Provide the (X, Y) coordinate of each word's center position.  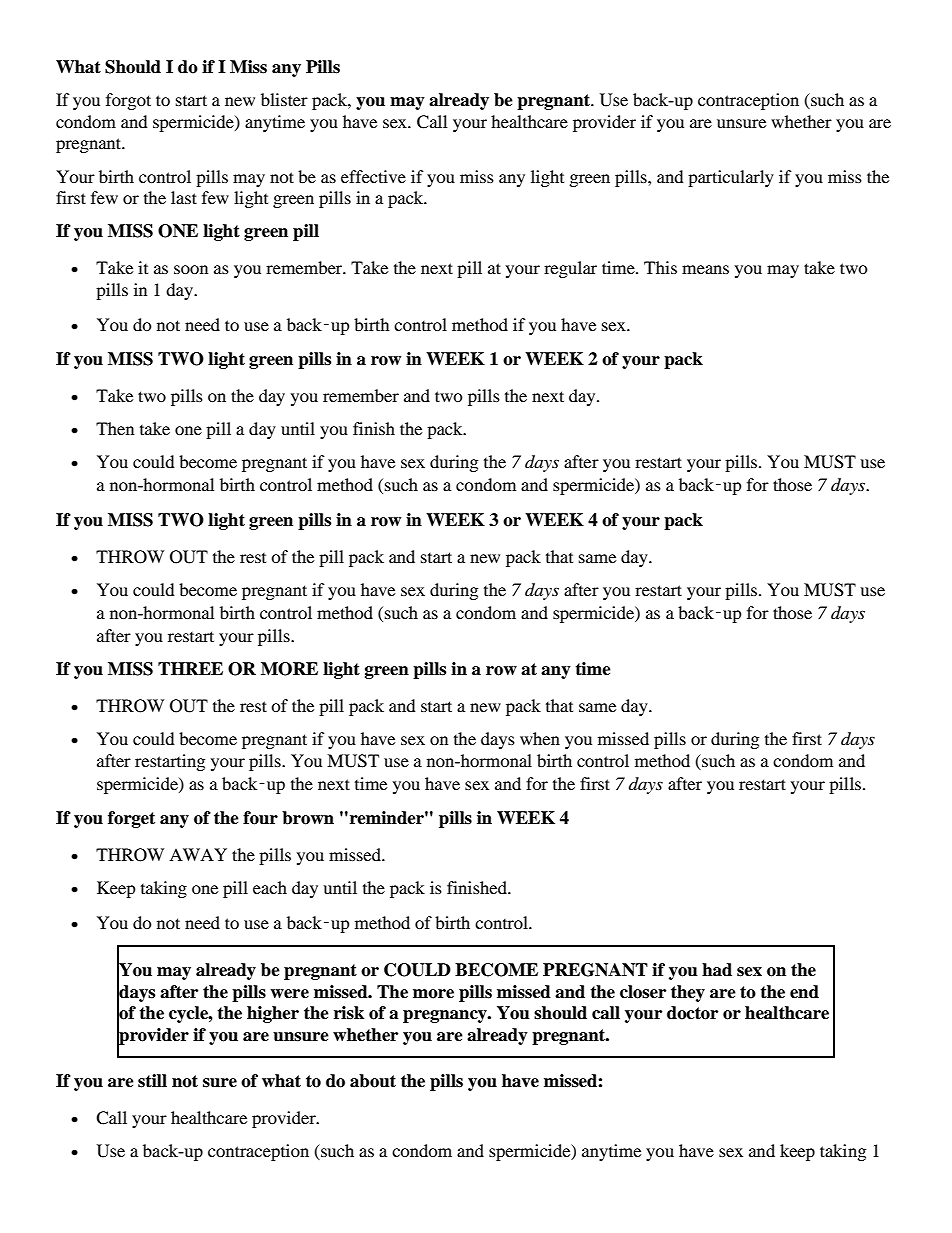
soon (191, 269)
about (373, 1081)
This (660, 267)
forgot (128, 101)
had (717, 970)
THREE (190, 668)
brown (308, 818)
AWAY (198, 854)
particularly (731, 178)
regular (570, 269)
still (152, 1081)
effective (373, 176)
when (540, 738)
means (705, 269)
